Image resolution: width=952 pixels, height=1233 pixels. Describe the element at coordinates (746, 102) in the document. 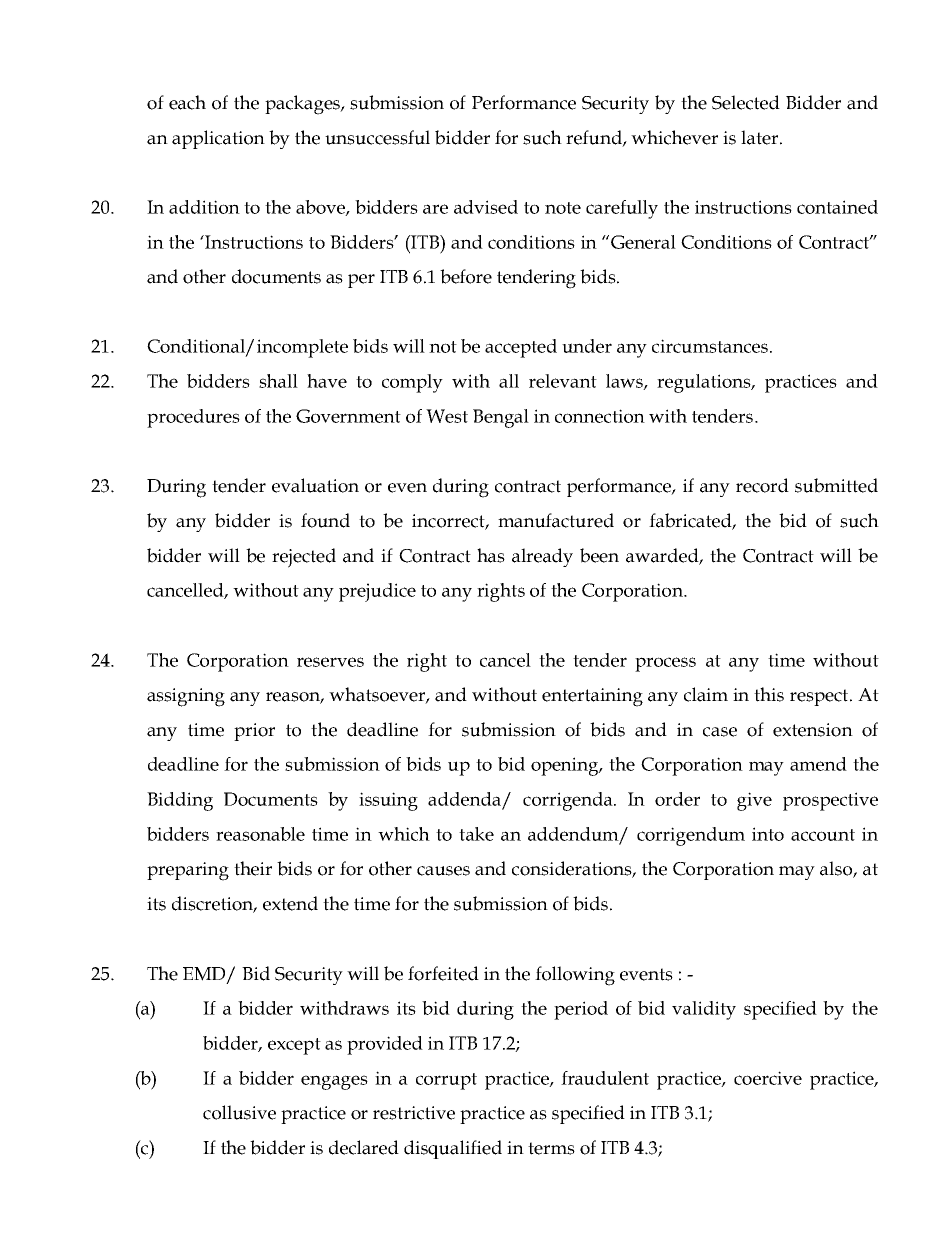

I see `Selected` at that location.
